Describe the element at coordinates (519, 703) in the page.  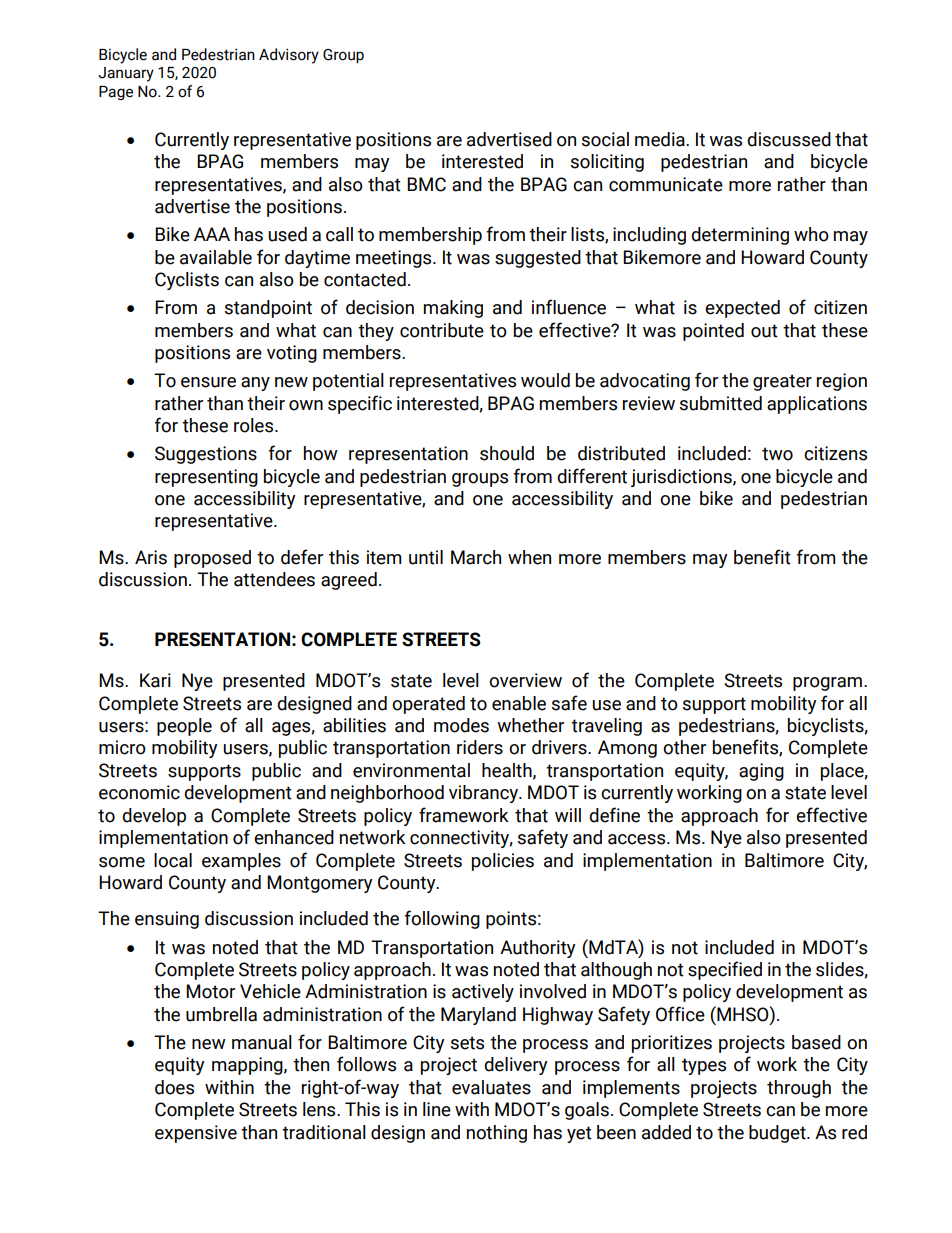
I see `enable` at that location.
